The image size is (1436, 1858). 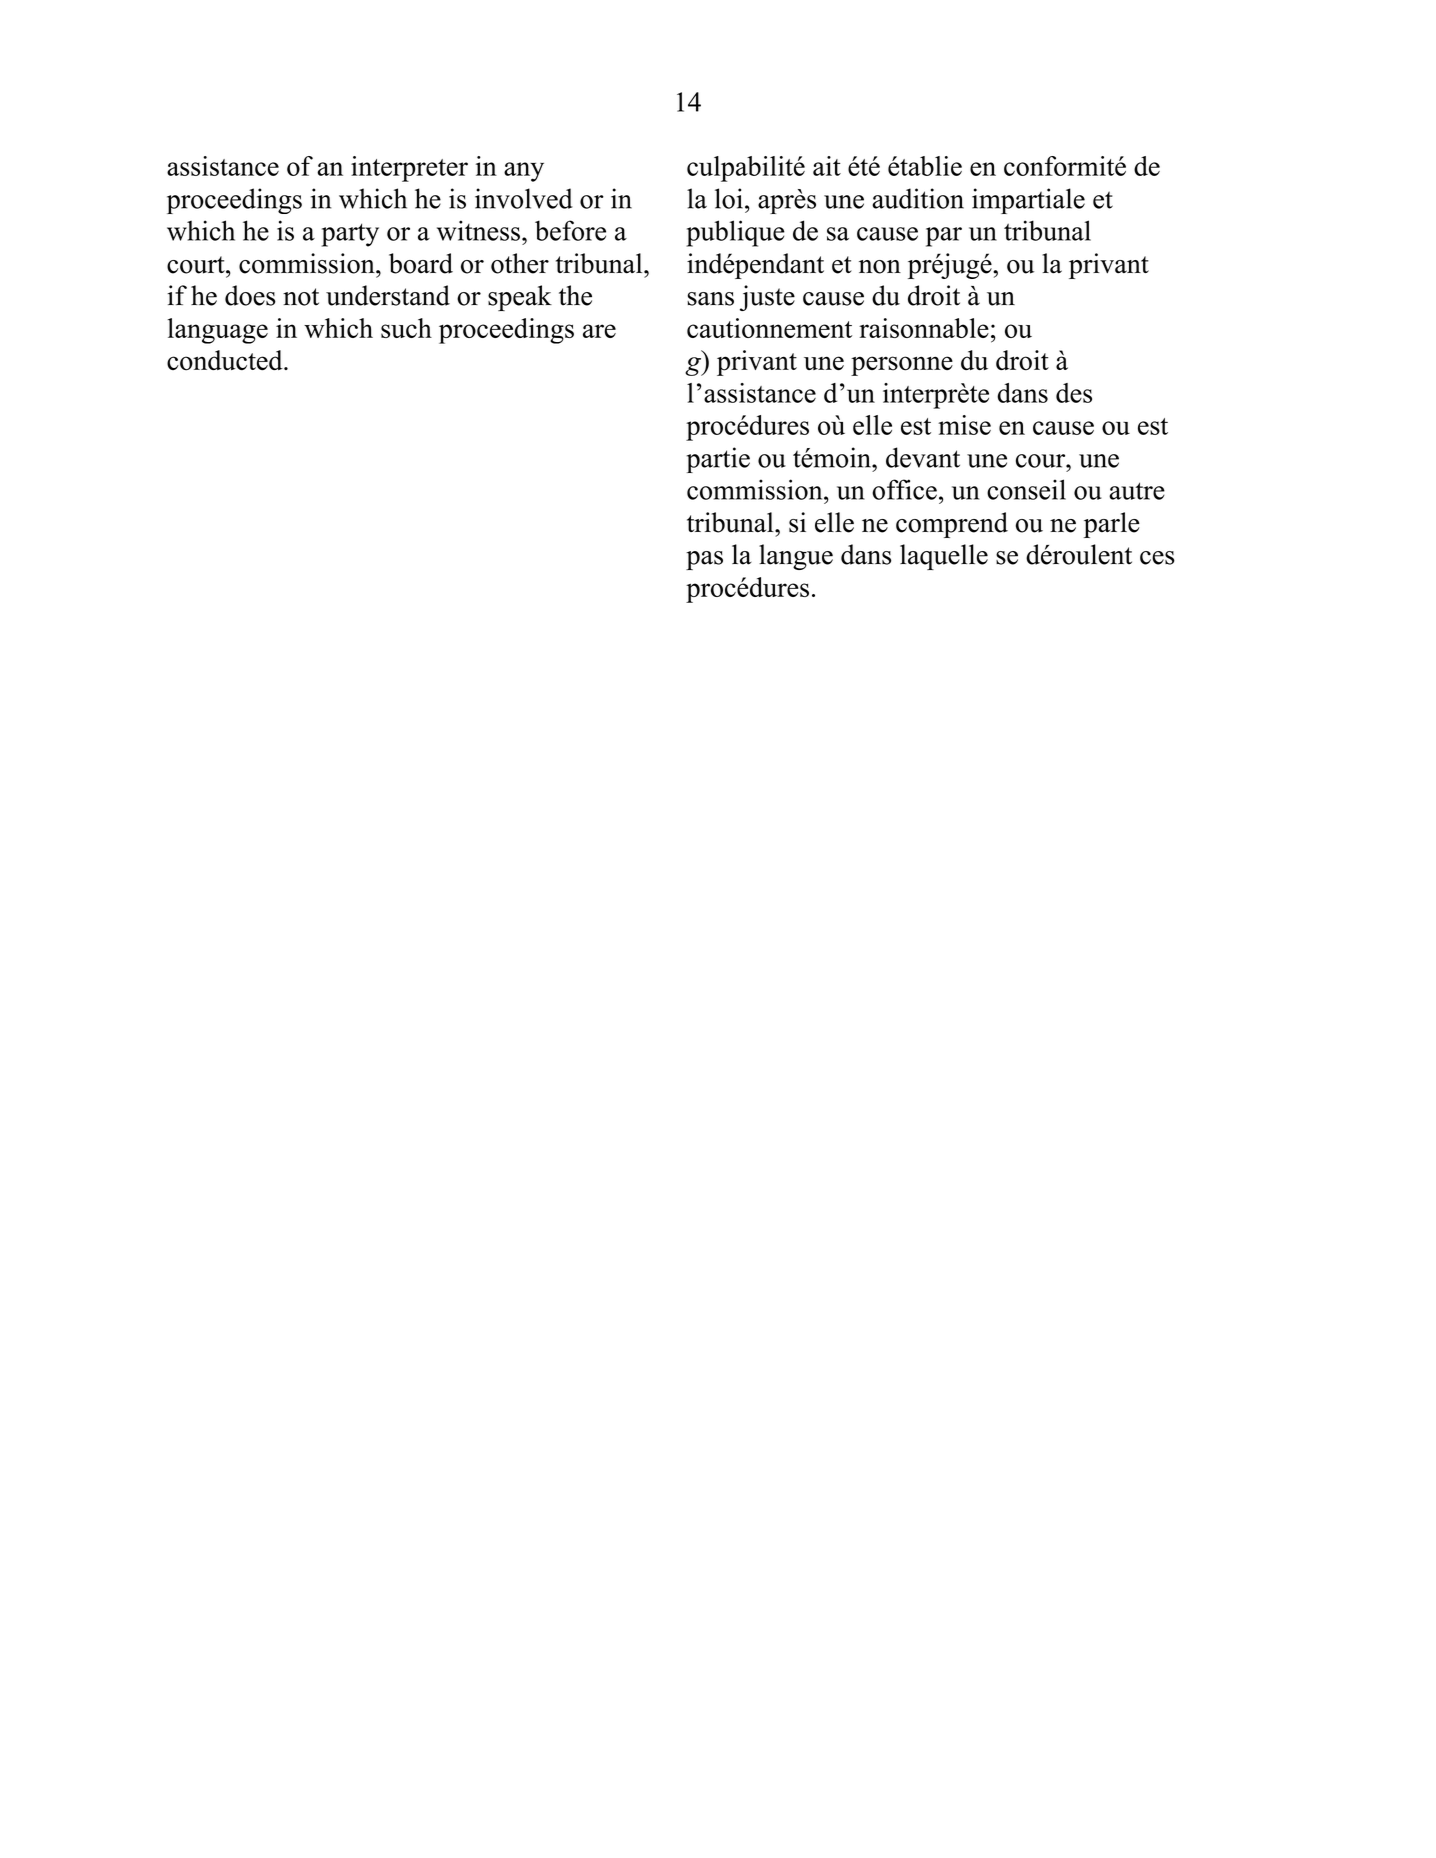 What do you see at coordinates (710, 299) in the image?
I see `sans` at bounding box center [710, 299].
